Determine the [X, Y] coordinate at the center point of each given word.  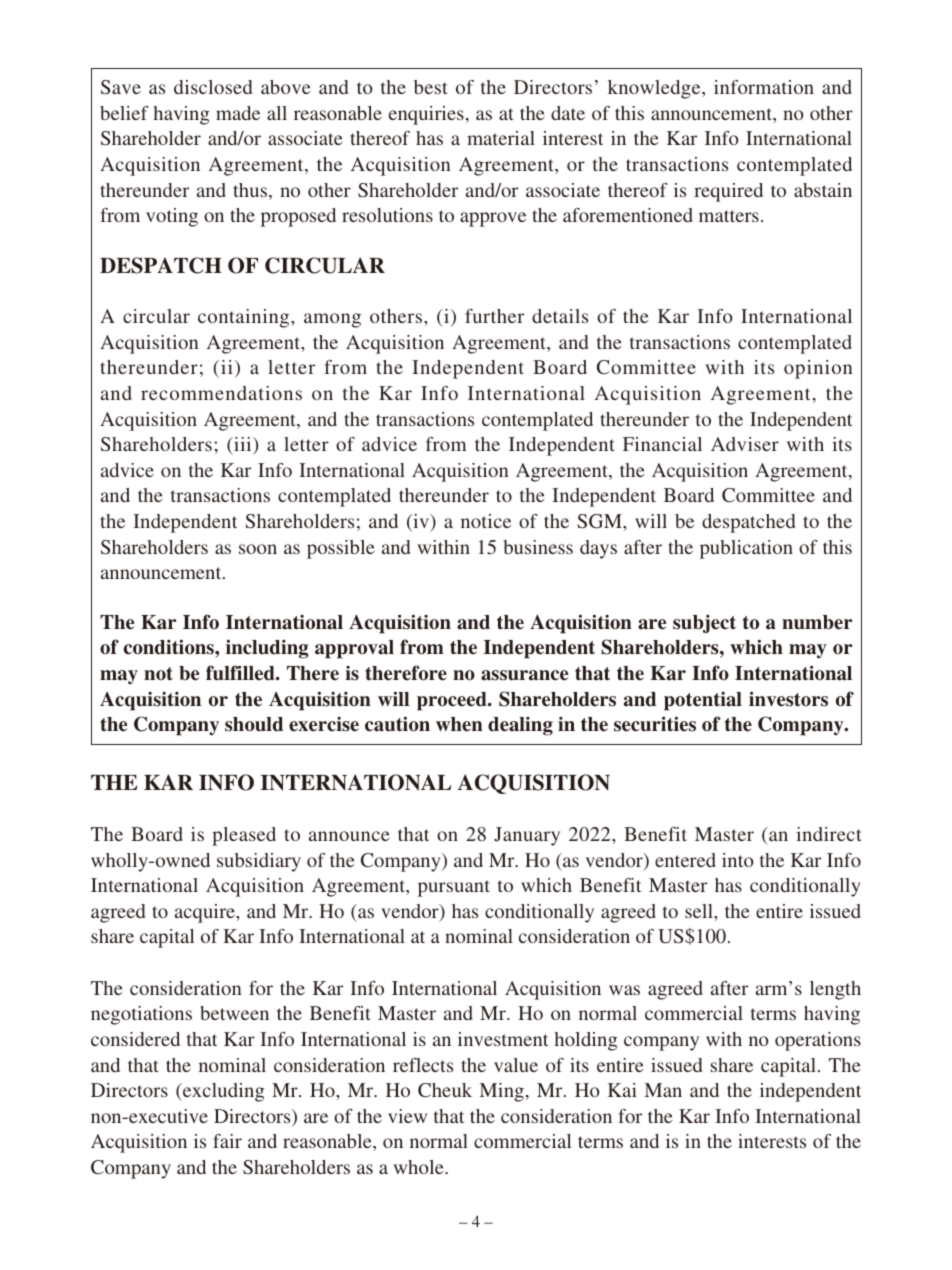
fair [227, 1141]
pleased [244, 836]
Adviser [745, 444]
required [728, 192]
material [501, 138]
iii [243, 445]
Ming [501, 1092]
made [238, 113]
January [527, 836]
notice [486, 521]
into [738, 860]
